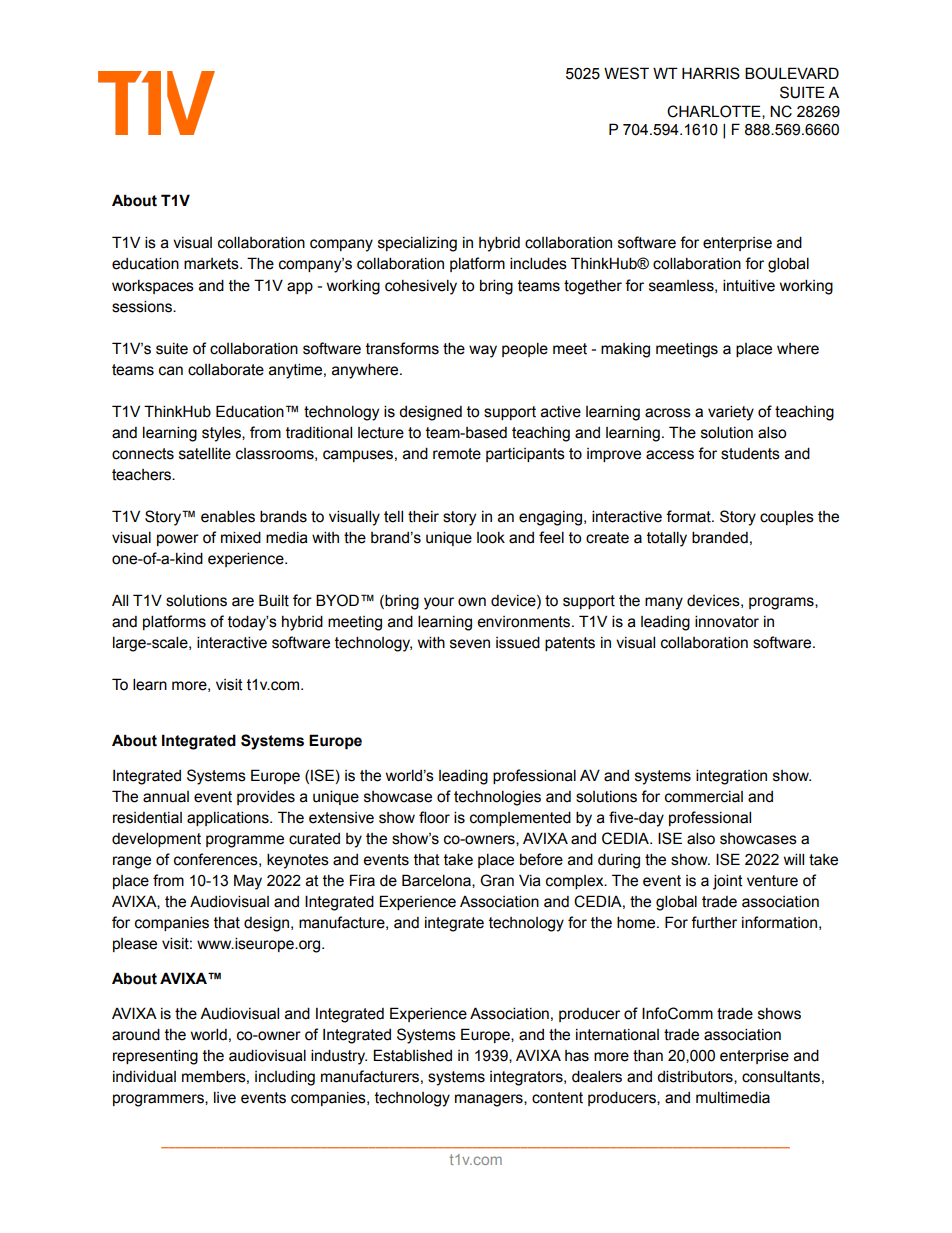  I want to click on WEST, so click(626, 73).
